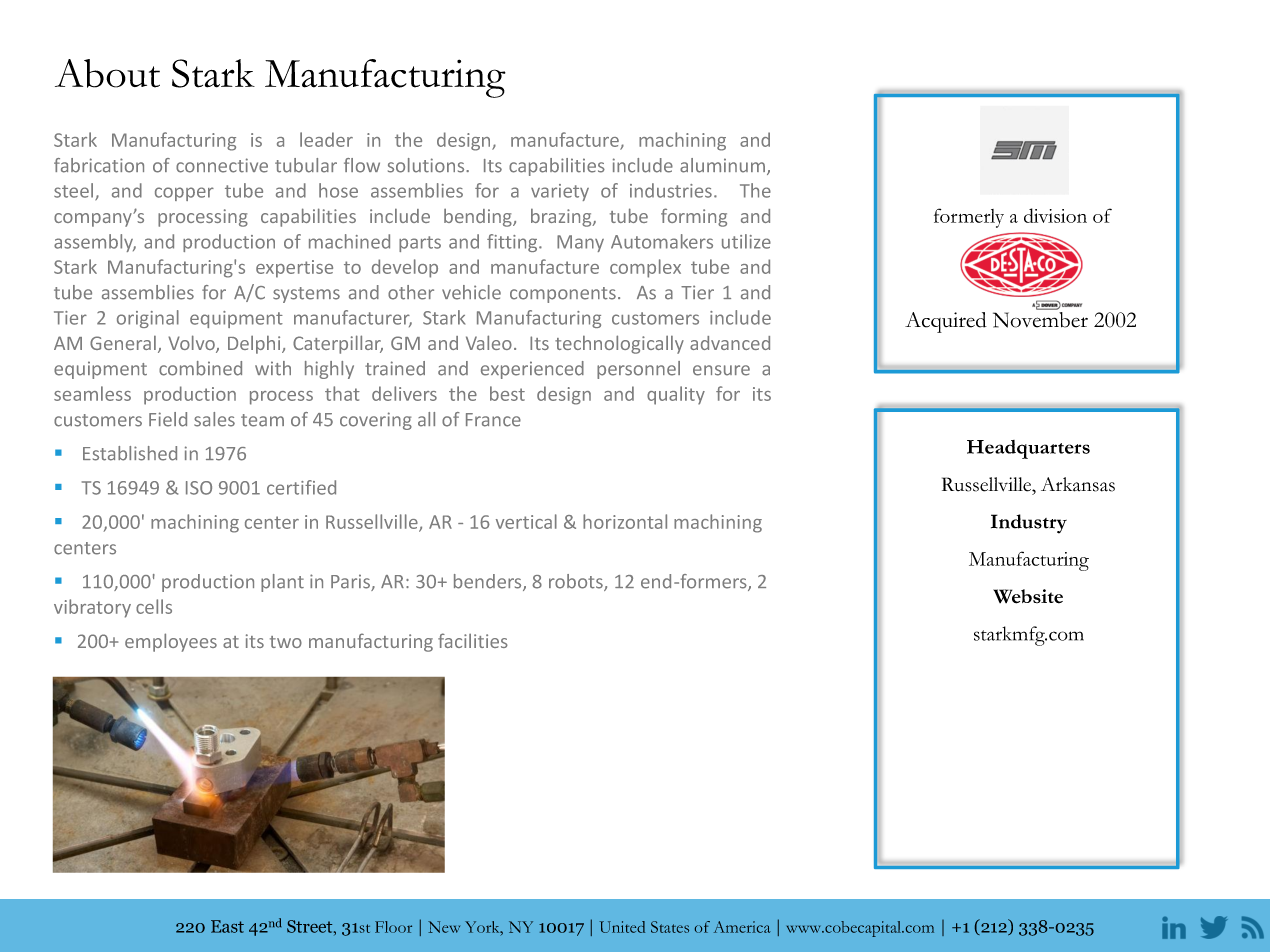  I want to click on aluminum, so click(722, 165).
